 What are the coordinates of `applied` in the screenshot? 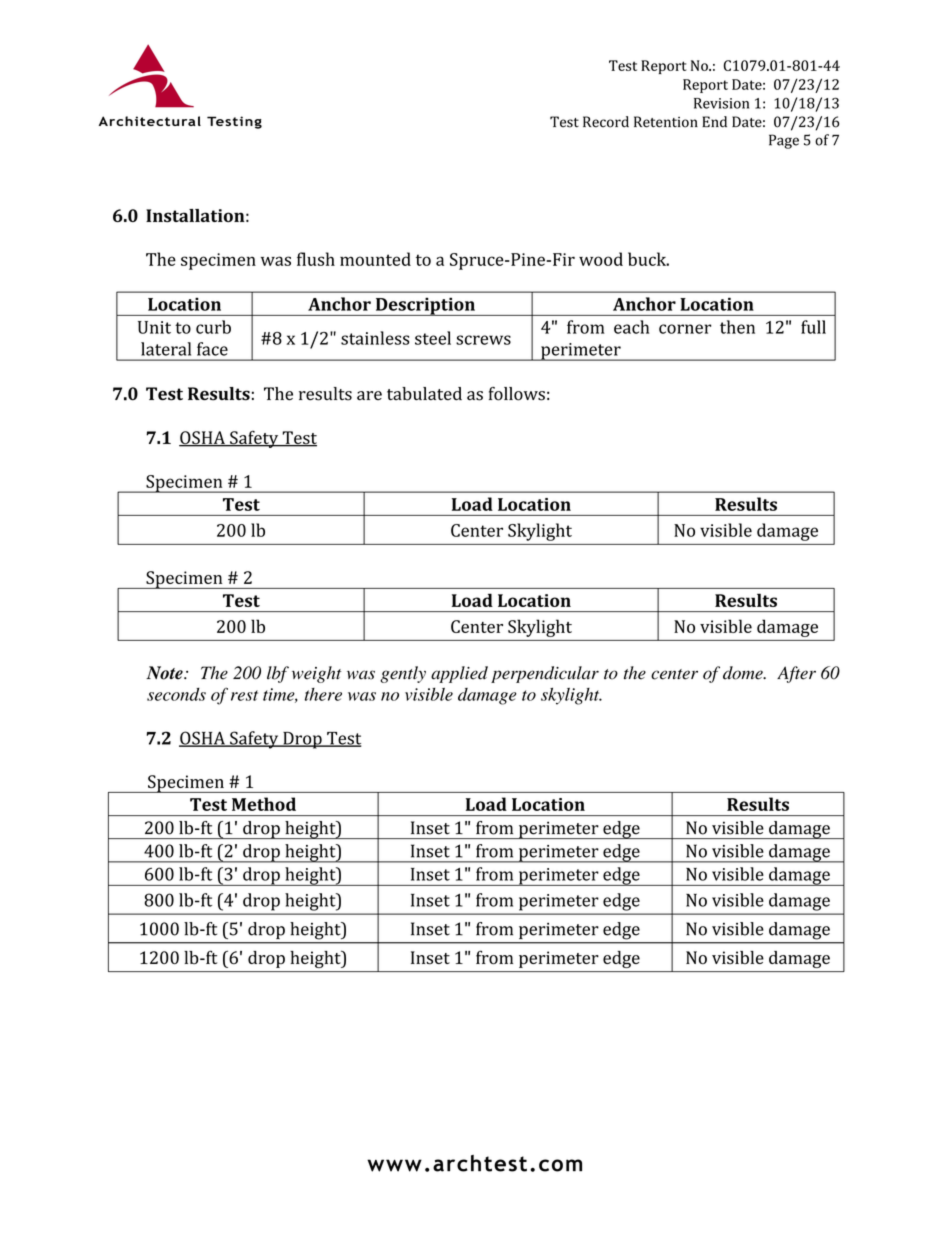 It's located at (459, 674).
